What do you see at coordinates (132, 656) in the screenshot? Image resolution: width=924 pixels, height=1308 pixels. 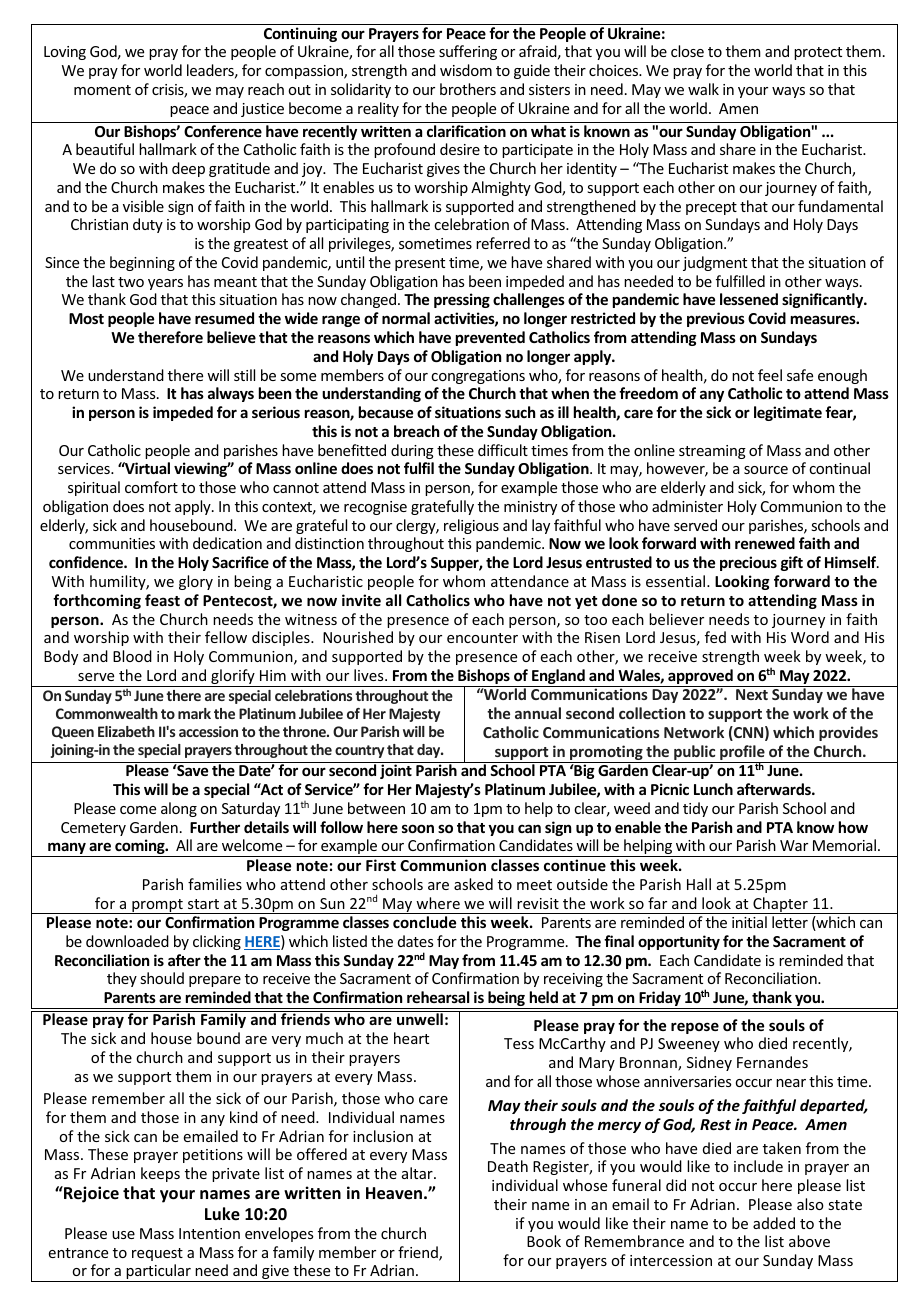 I see `Blood` at bounding box center [132, 656].
